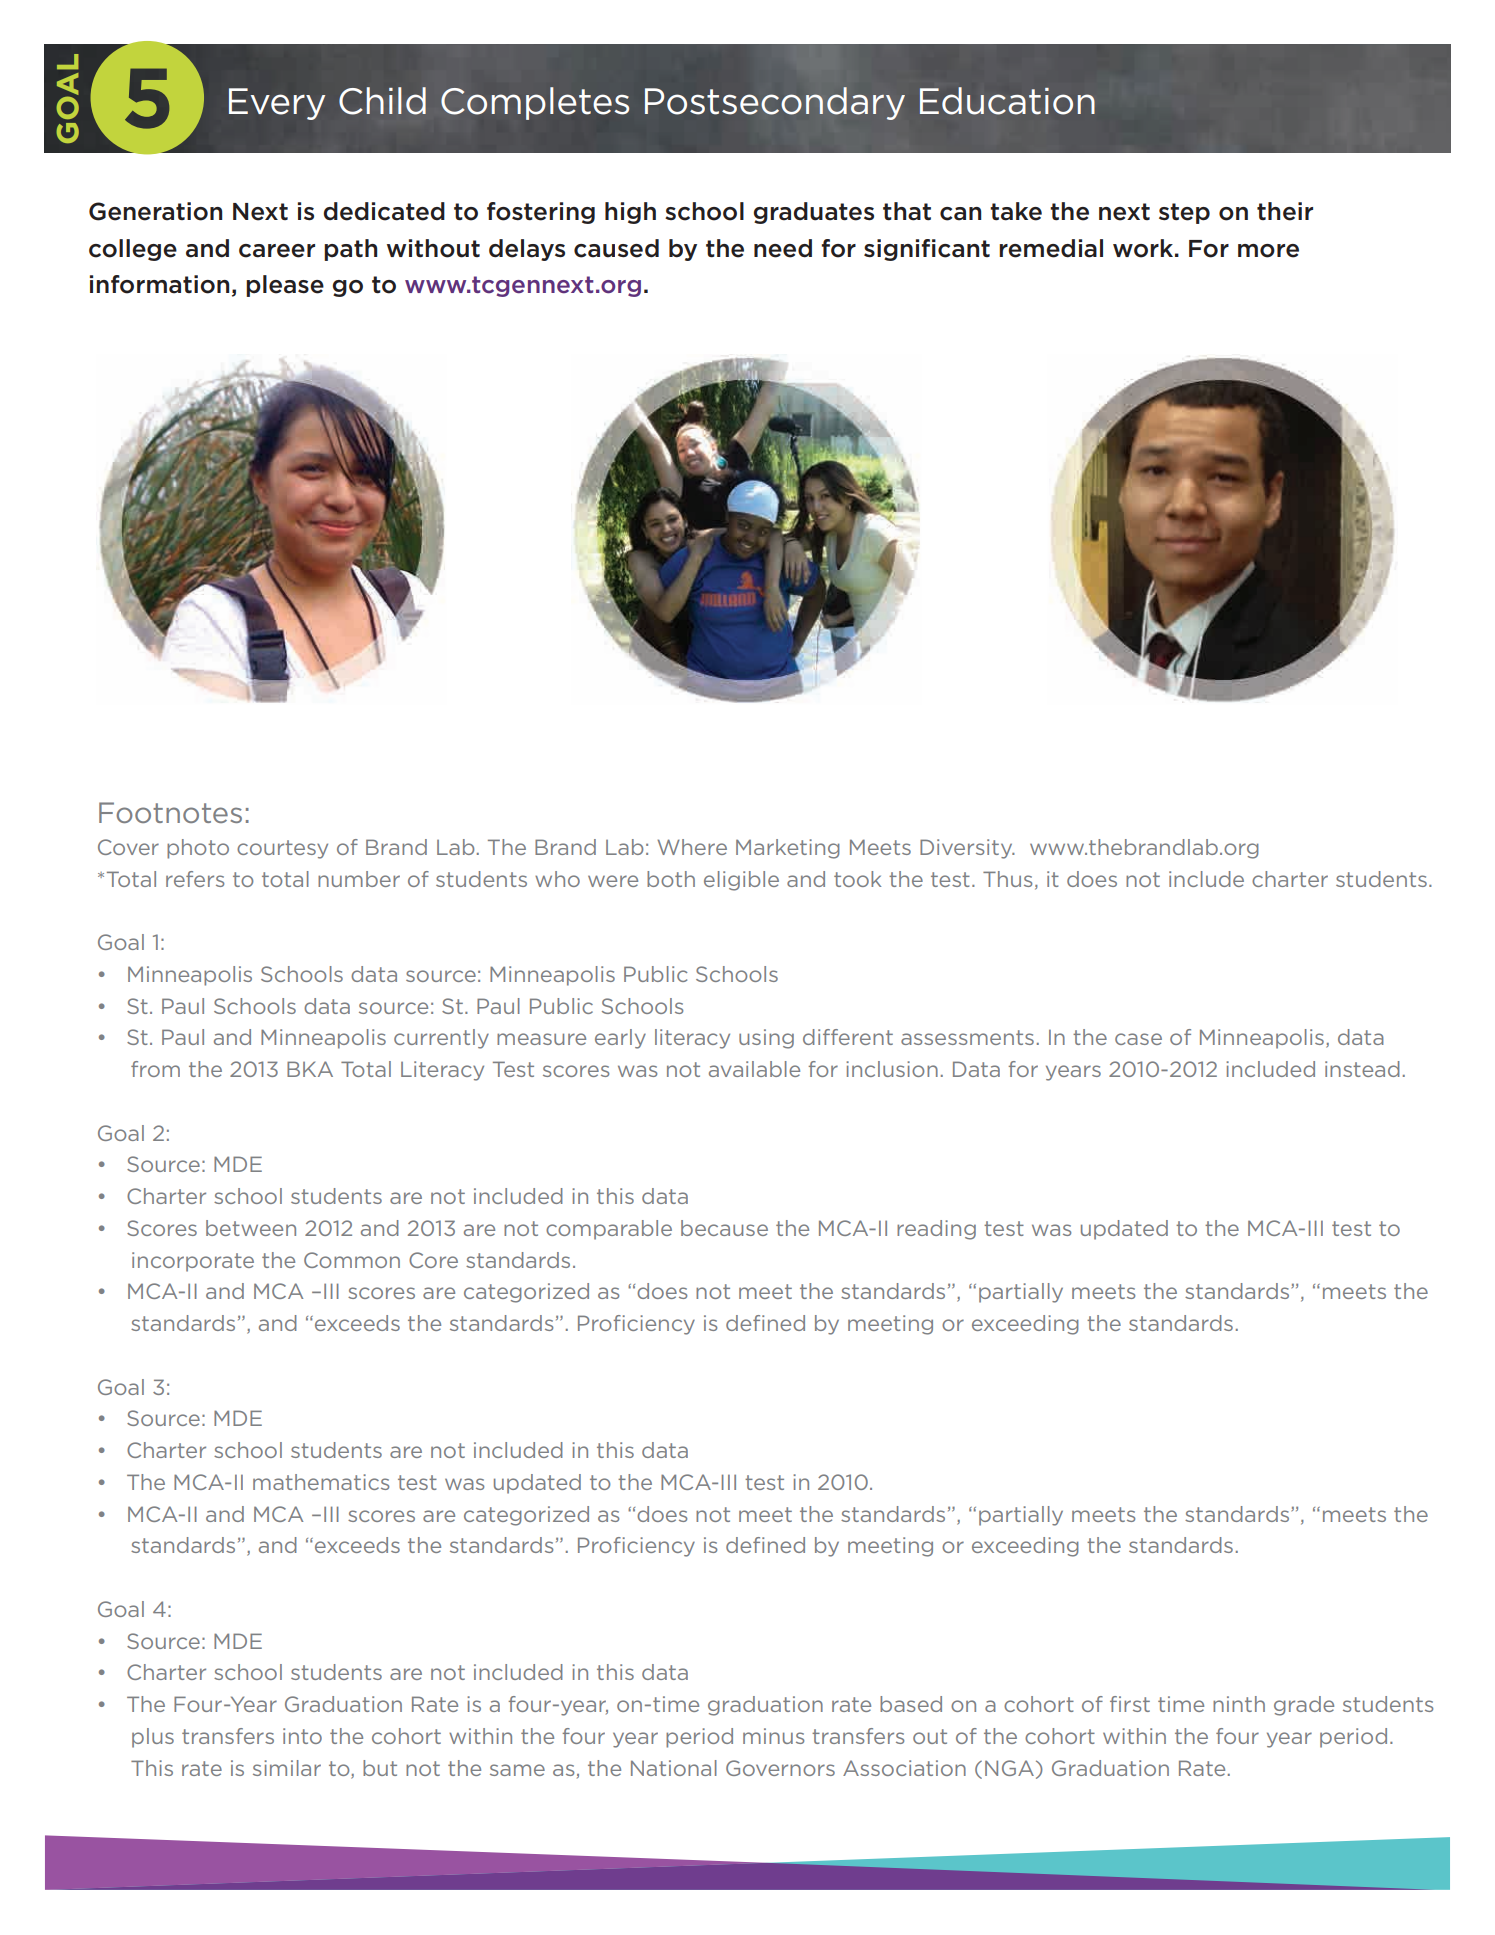 The image size is (1495, 1935). Describe the element at coordinates (692, 847) in the screenshot. I see `Where` at that location.
